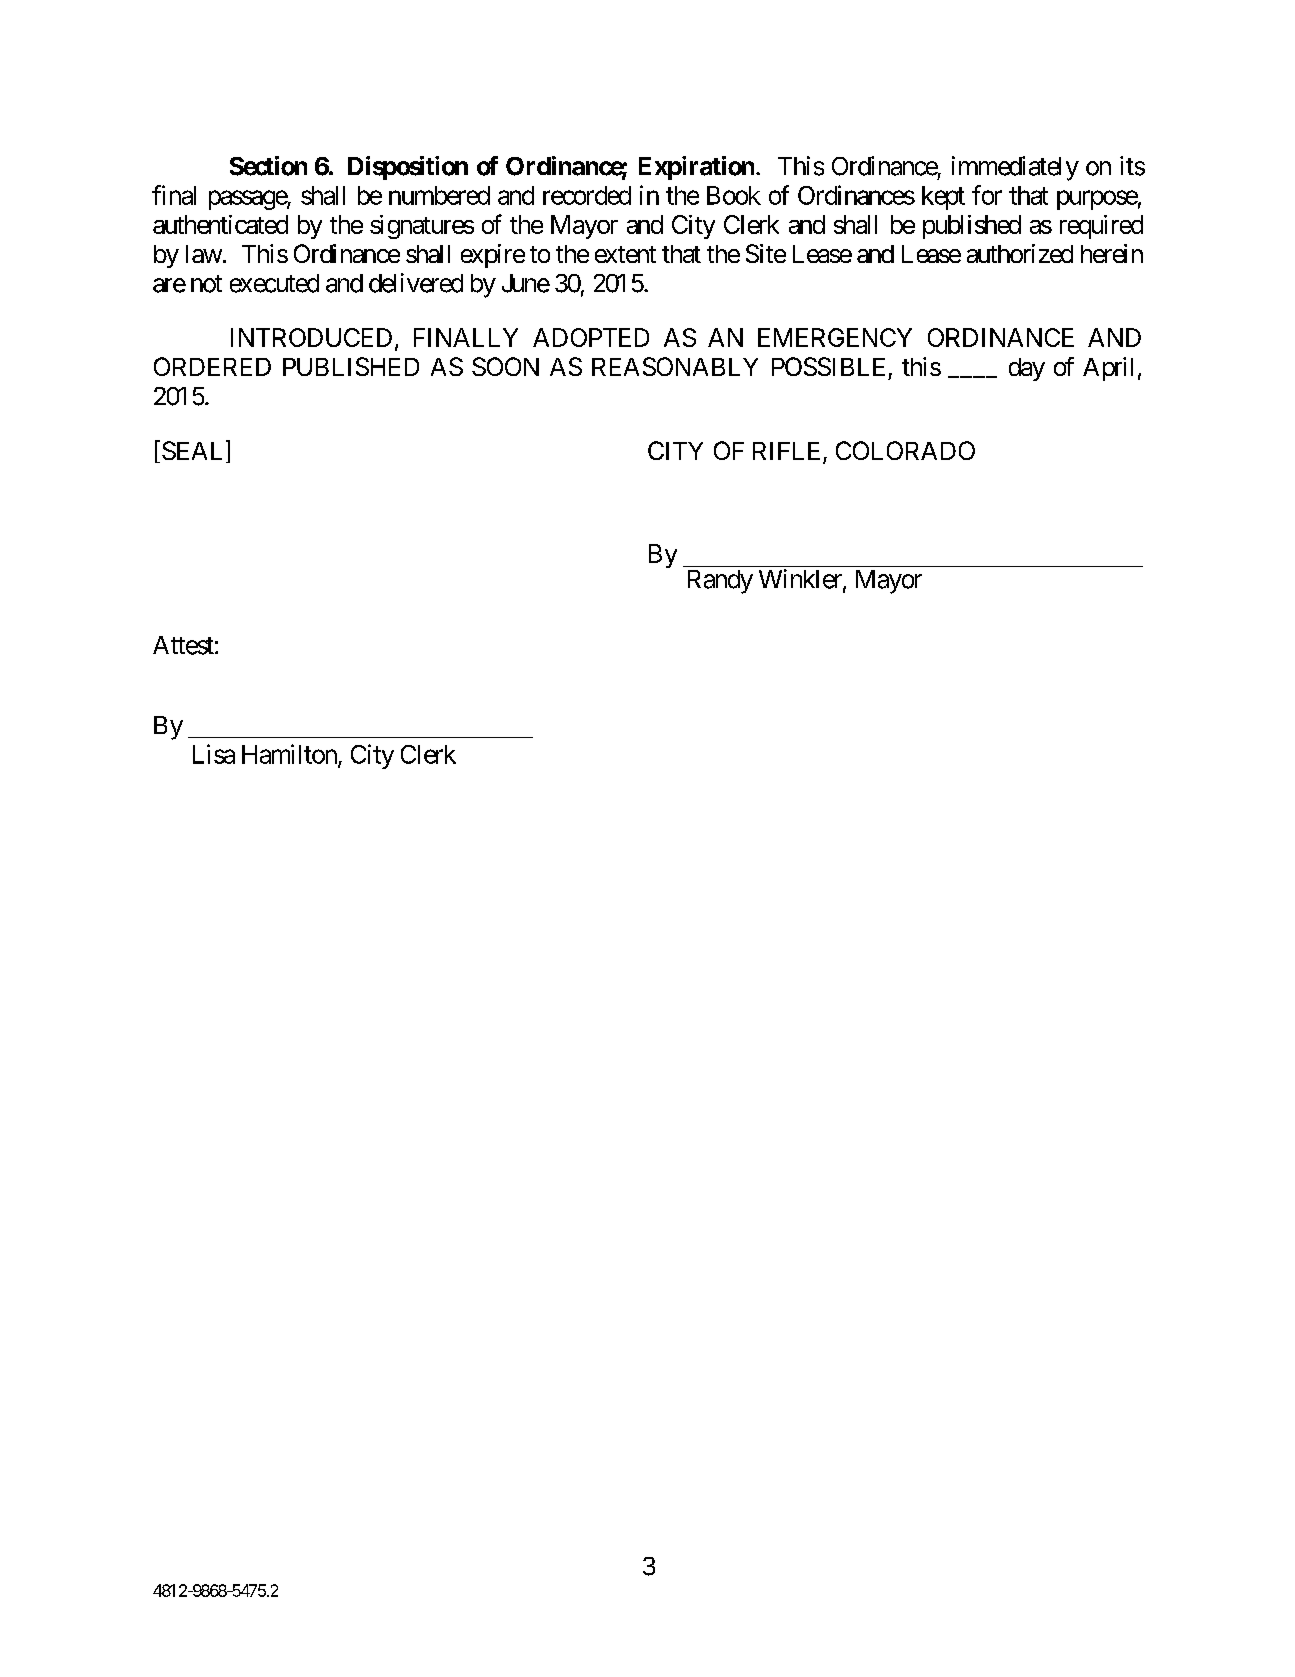 The width and height of the page is (1295, 1677). What do you see at coordinates (905, 450) in the page?
I see `COLORADO` at bounding box center [905, 450].
